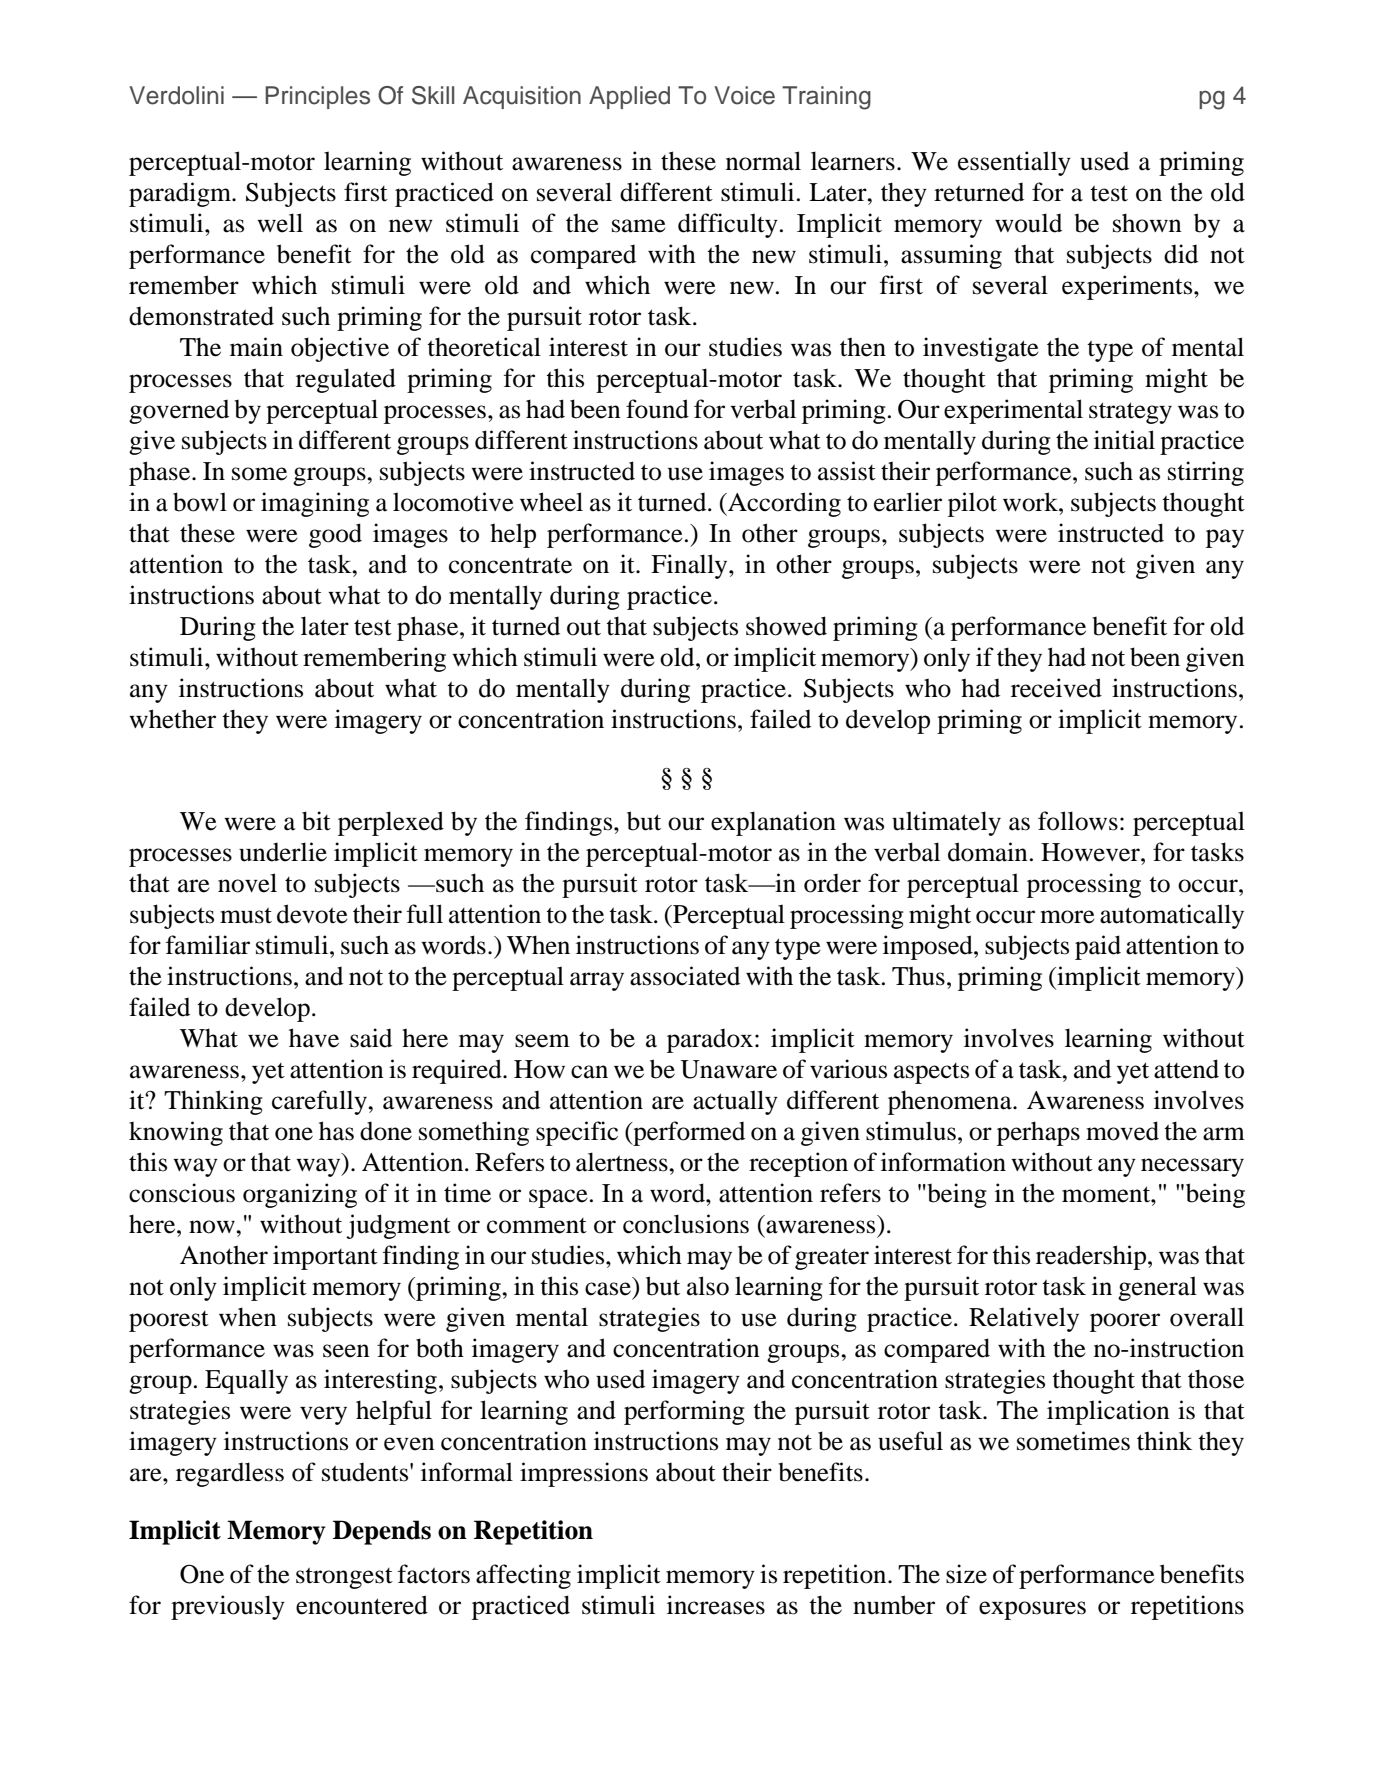 The width and height of the screenshot is (1374, 1778). I want to click on good, so click(335, 535).
